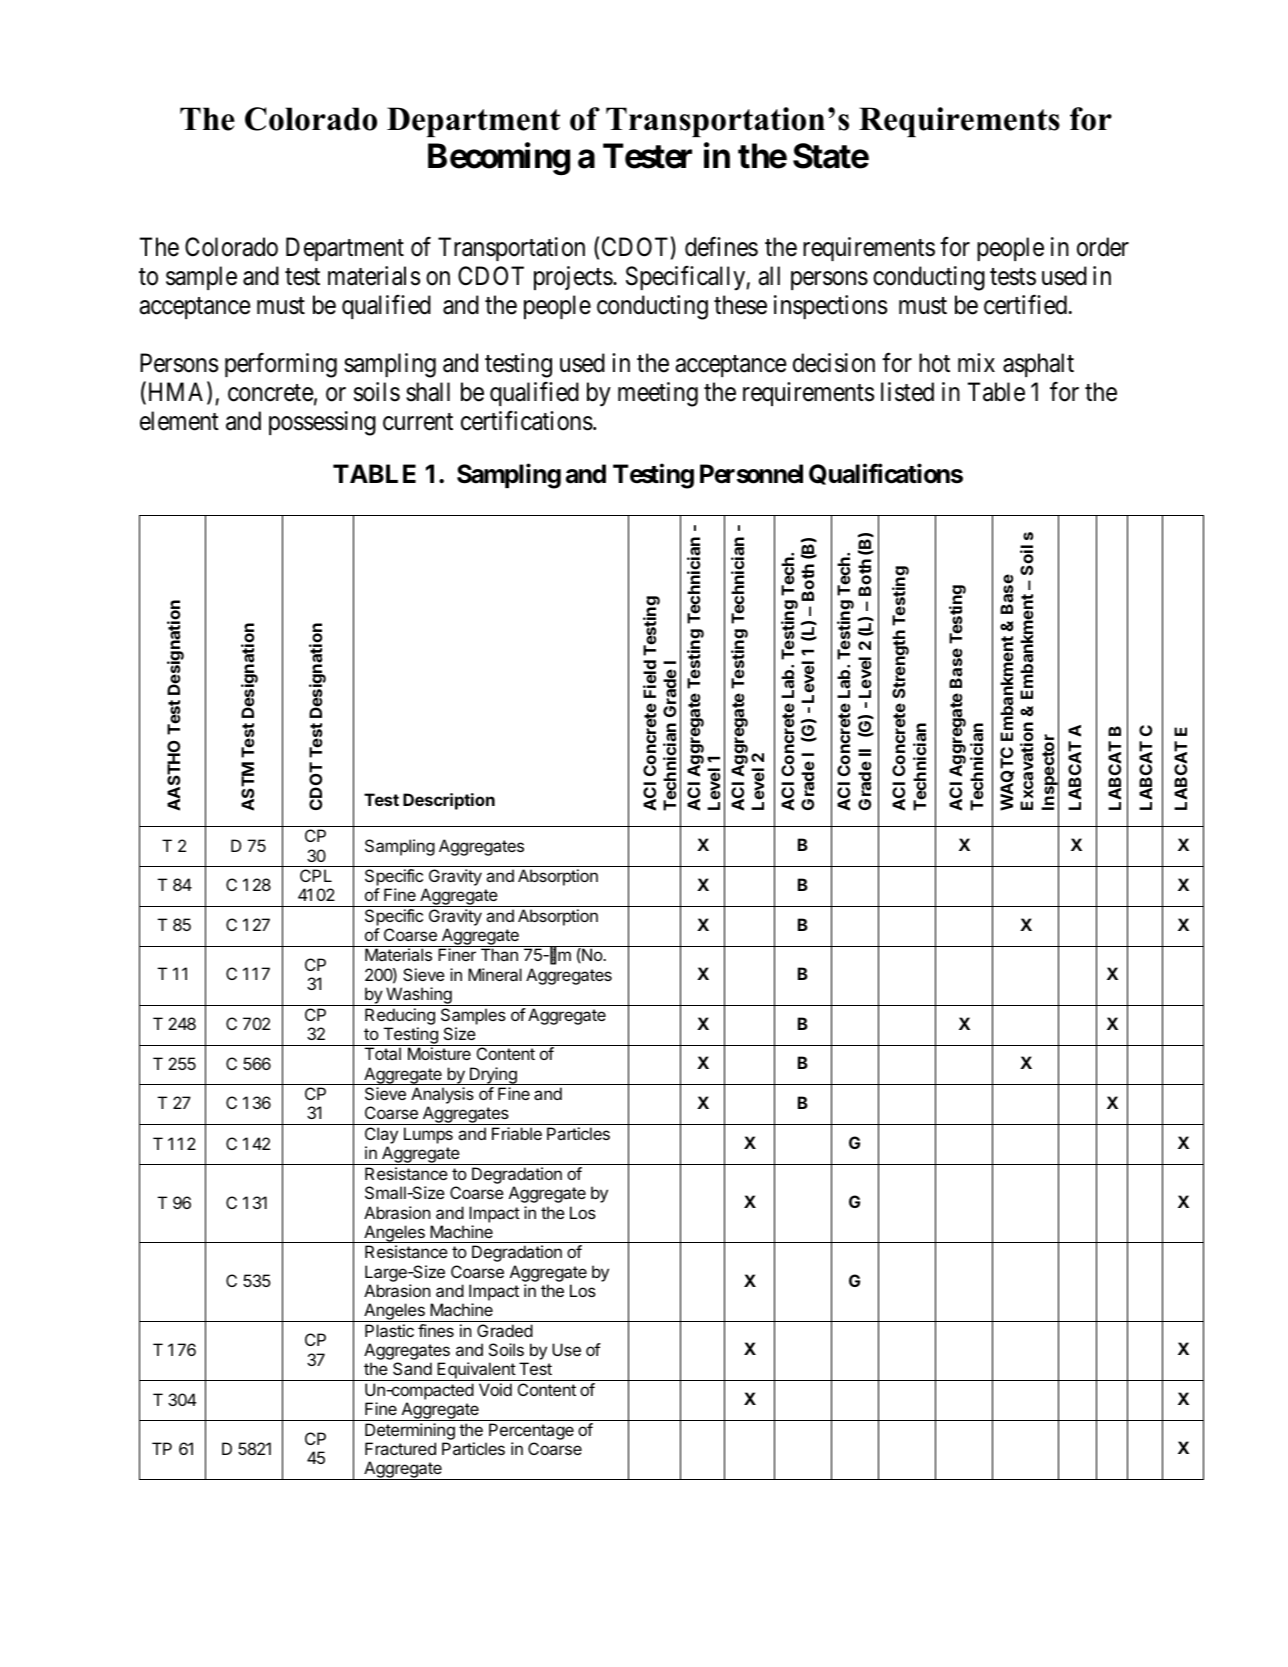 The width and height of the image is (1288, 1667). Describe the element at coordinates (1103, 247) in the image. I see `order` at that location.
